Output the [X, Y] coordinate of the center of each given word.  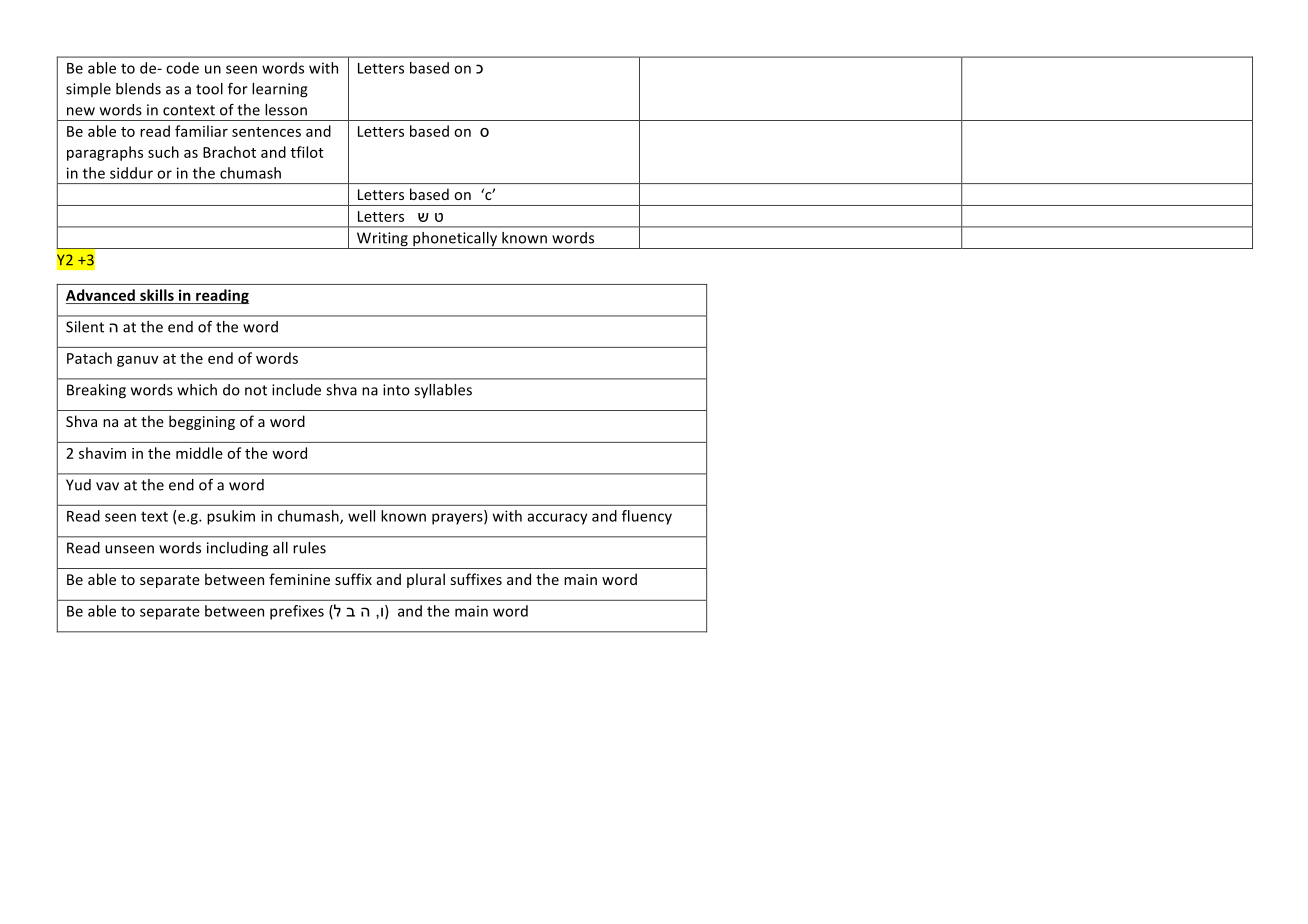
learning [280, 90]
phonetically [455, 240]
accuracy [557, 519]
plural [426, 580]
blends [138, 89]
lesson [286, 110]
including [237, 549]
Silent [85, 327]
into [396, 390]
